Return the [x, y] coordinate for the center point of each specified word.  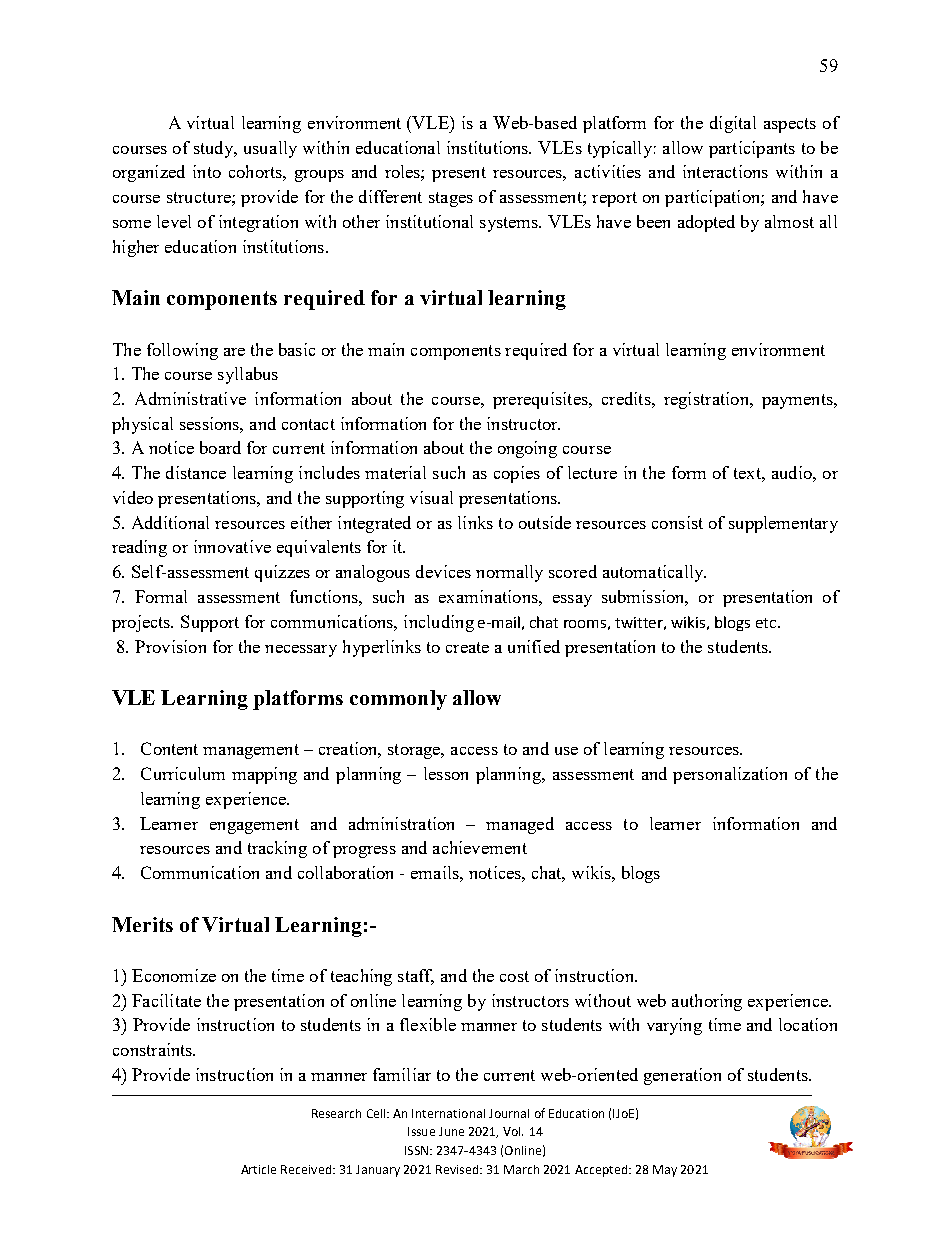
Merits [142, 924]
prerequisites [541, 400]
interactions [725, 171]
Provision [170, 646]
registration [707, 400]
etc [767, 623]
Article [258, 1169]
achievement [480, 847]
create [467, 647]
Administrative [190, 398]
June [451, 1131]
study [215, 149]
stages [451, 199]
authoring [707, 1002]
